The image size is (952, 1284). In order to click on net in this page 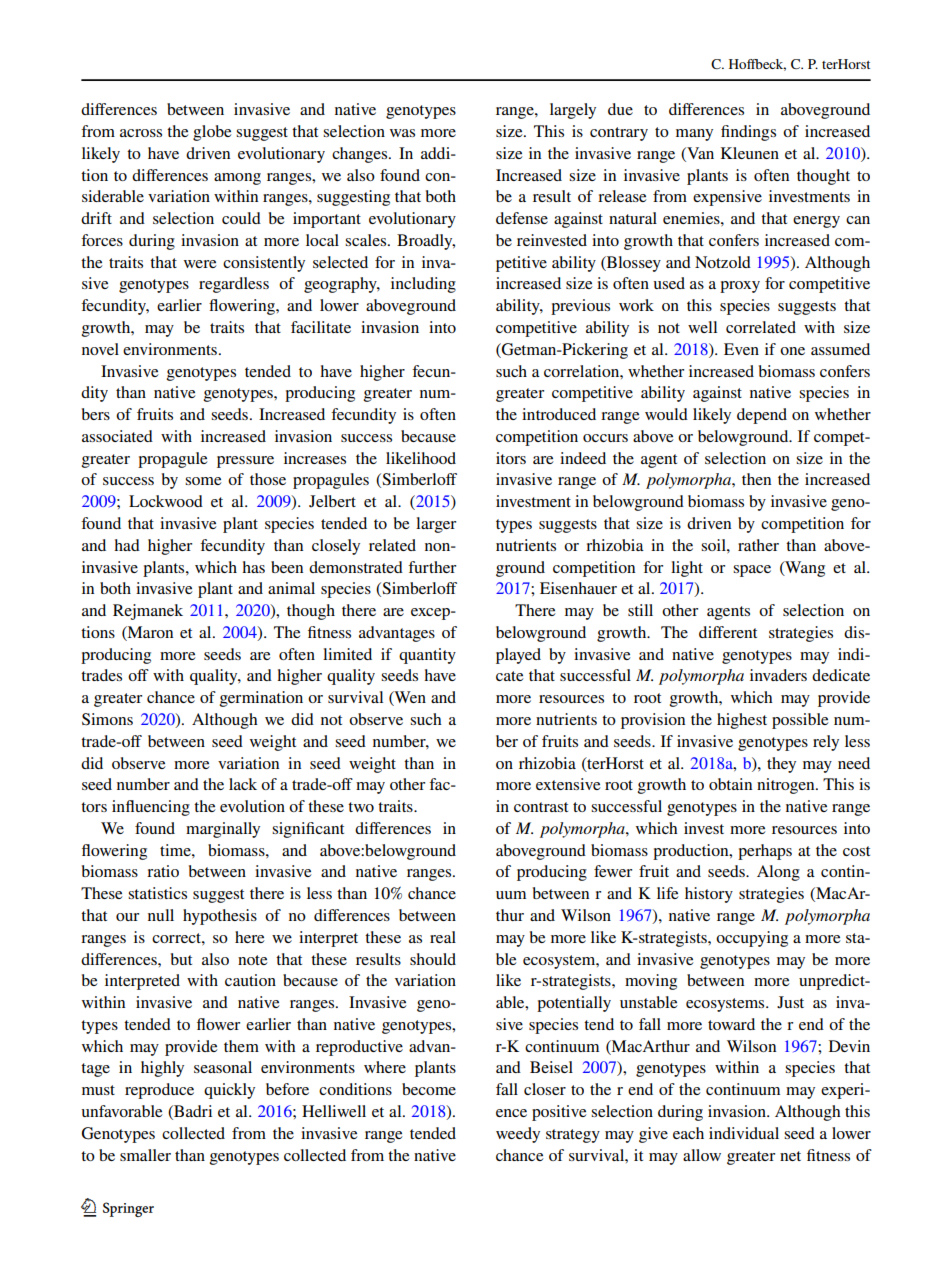, I will do `click(790, 1156)`.
